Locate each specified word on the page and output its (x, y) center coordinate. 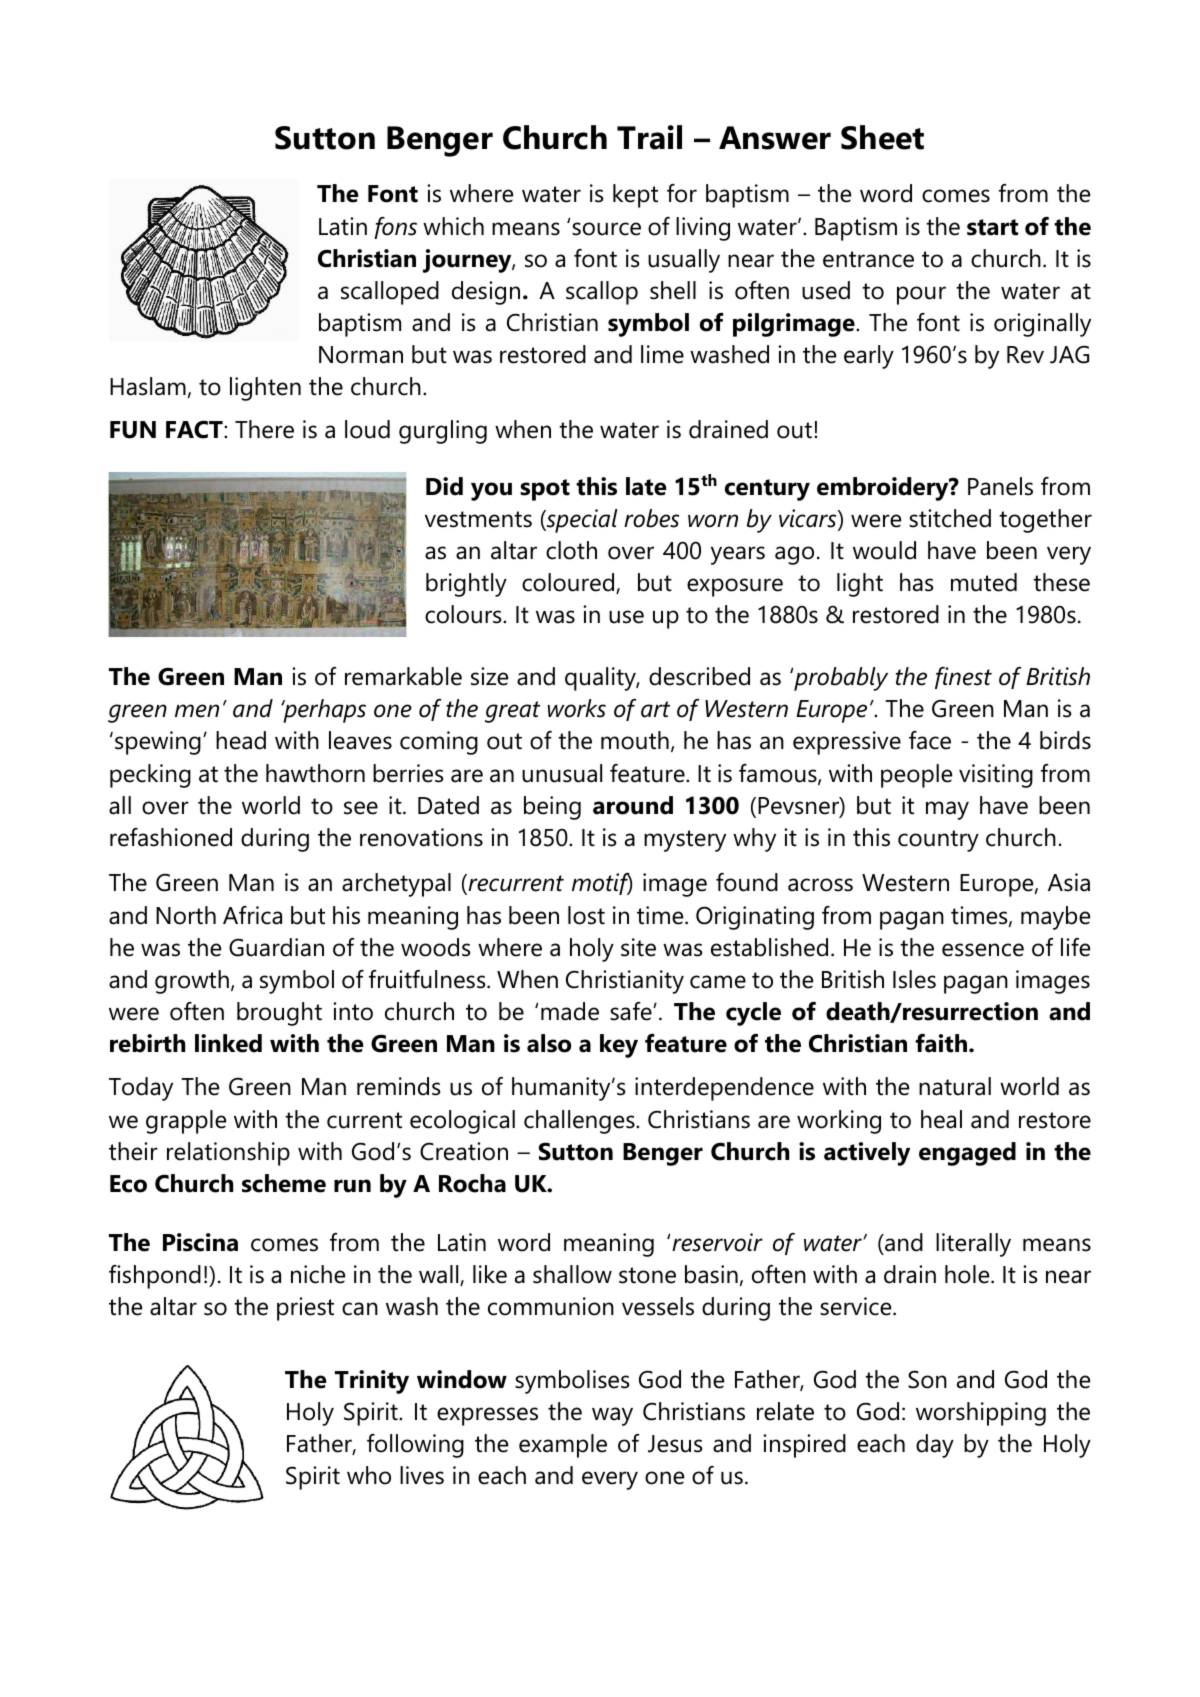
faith (942, 1043)
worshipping (981, 1414)
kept (635, 196)
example (563, 1446)
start (992, 227)
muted (984, 582)
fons (395, 228)
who (369, 1475)
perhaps (323, 711)
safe (632, 1011)
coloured (569, 583)
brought (279, 1014)
